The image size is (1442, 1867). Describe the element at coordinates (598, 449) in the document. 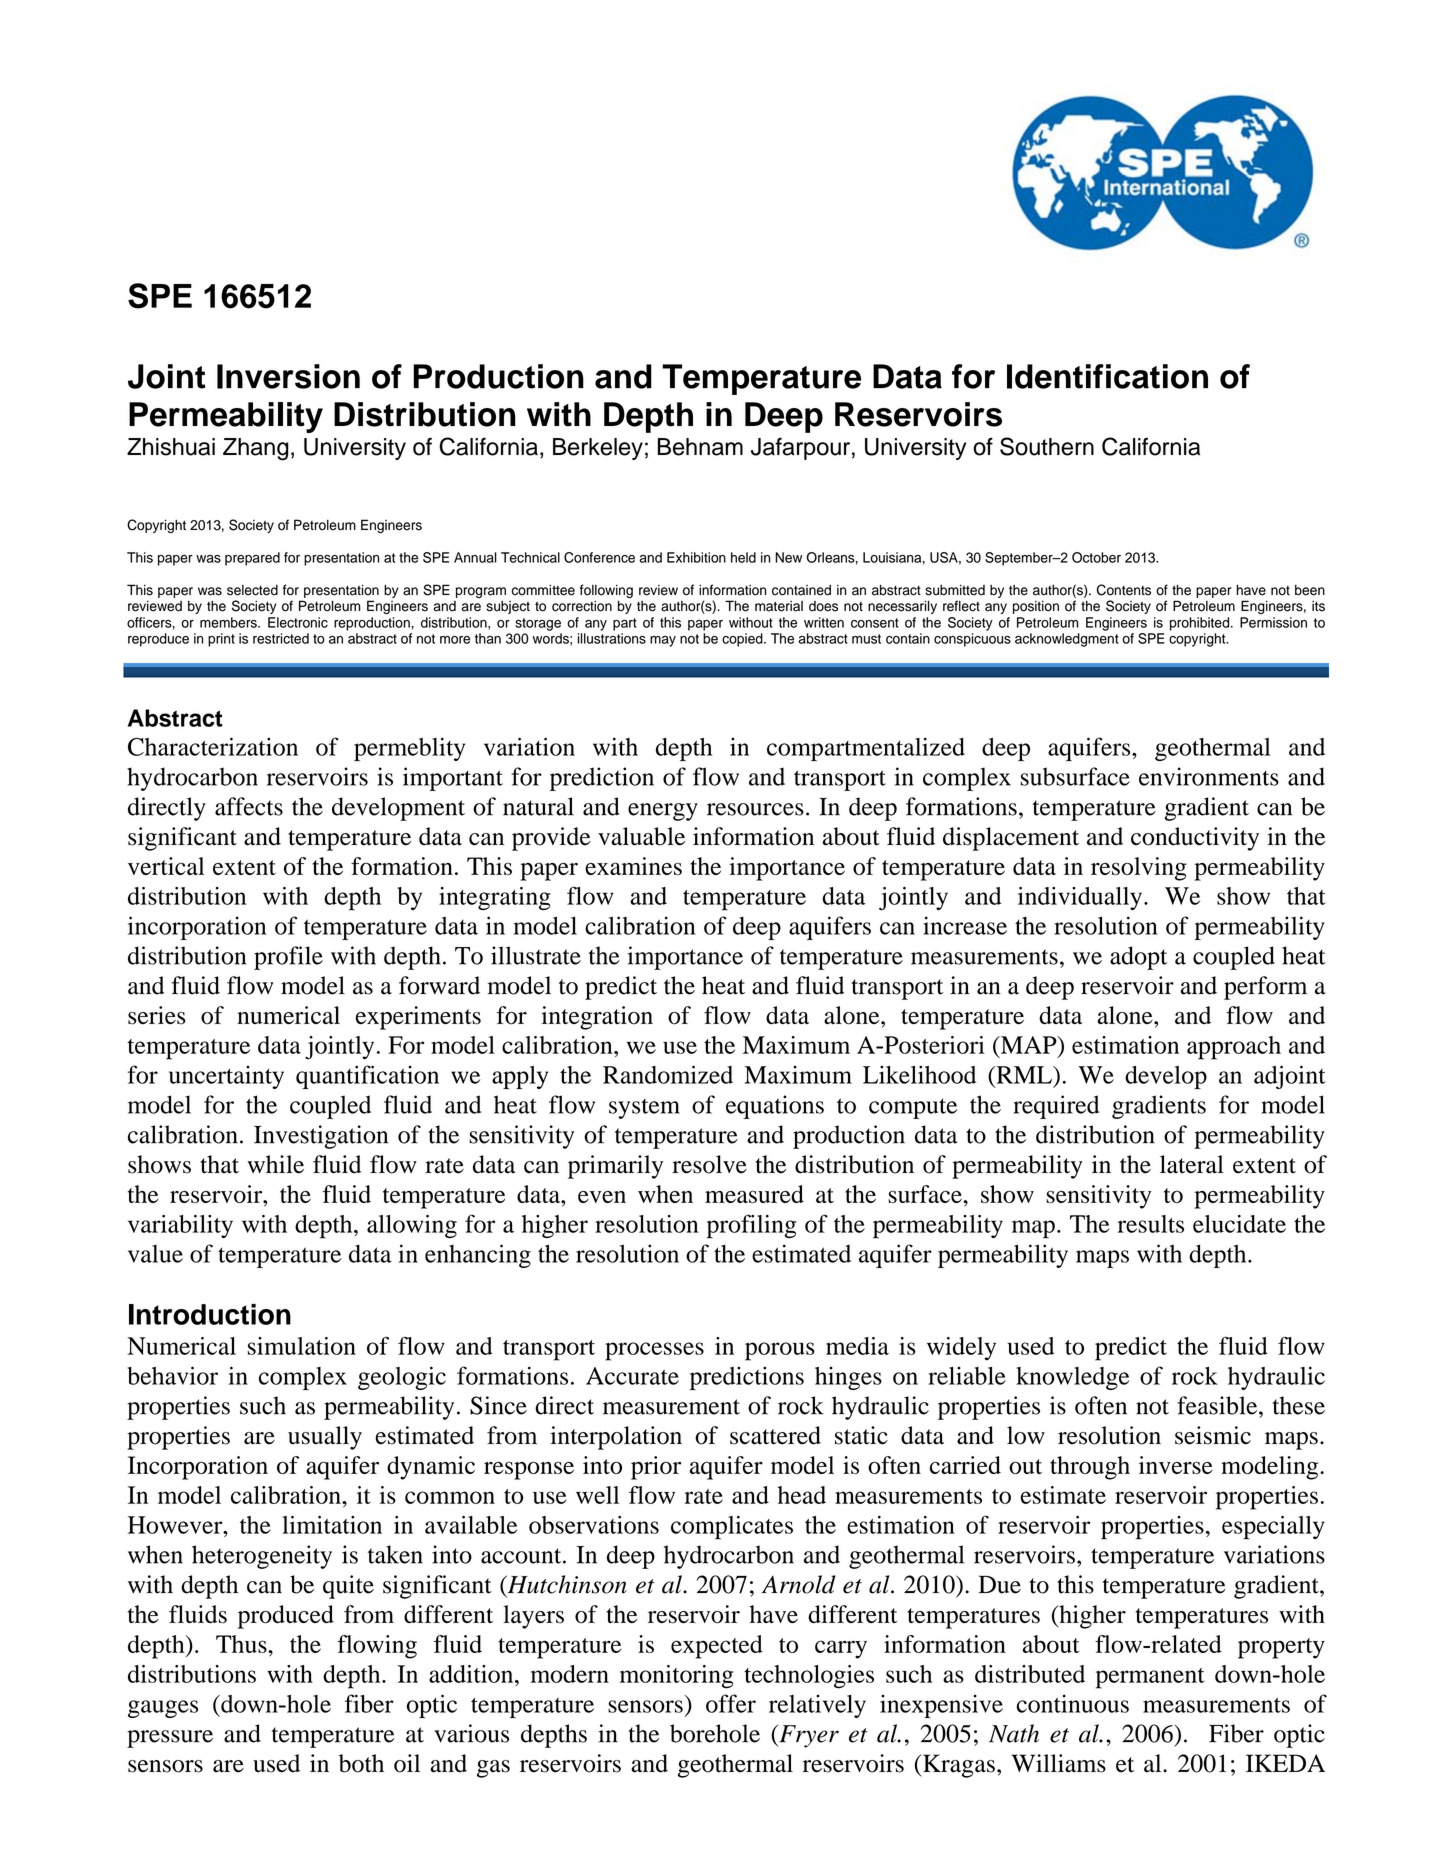

I see `Berkeley` at that location.
